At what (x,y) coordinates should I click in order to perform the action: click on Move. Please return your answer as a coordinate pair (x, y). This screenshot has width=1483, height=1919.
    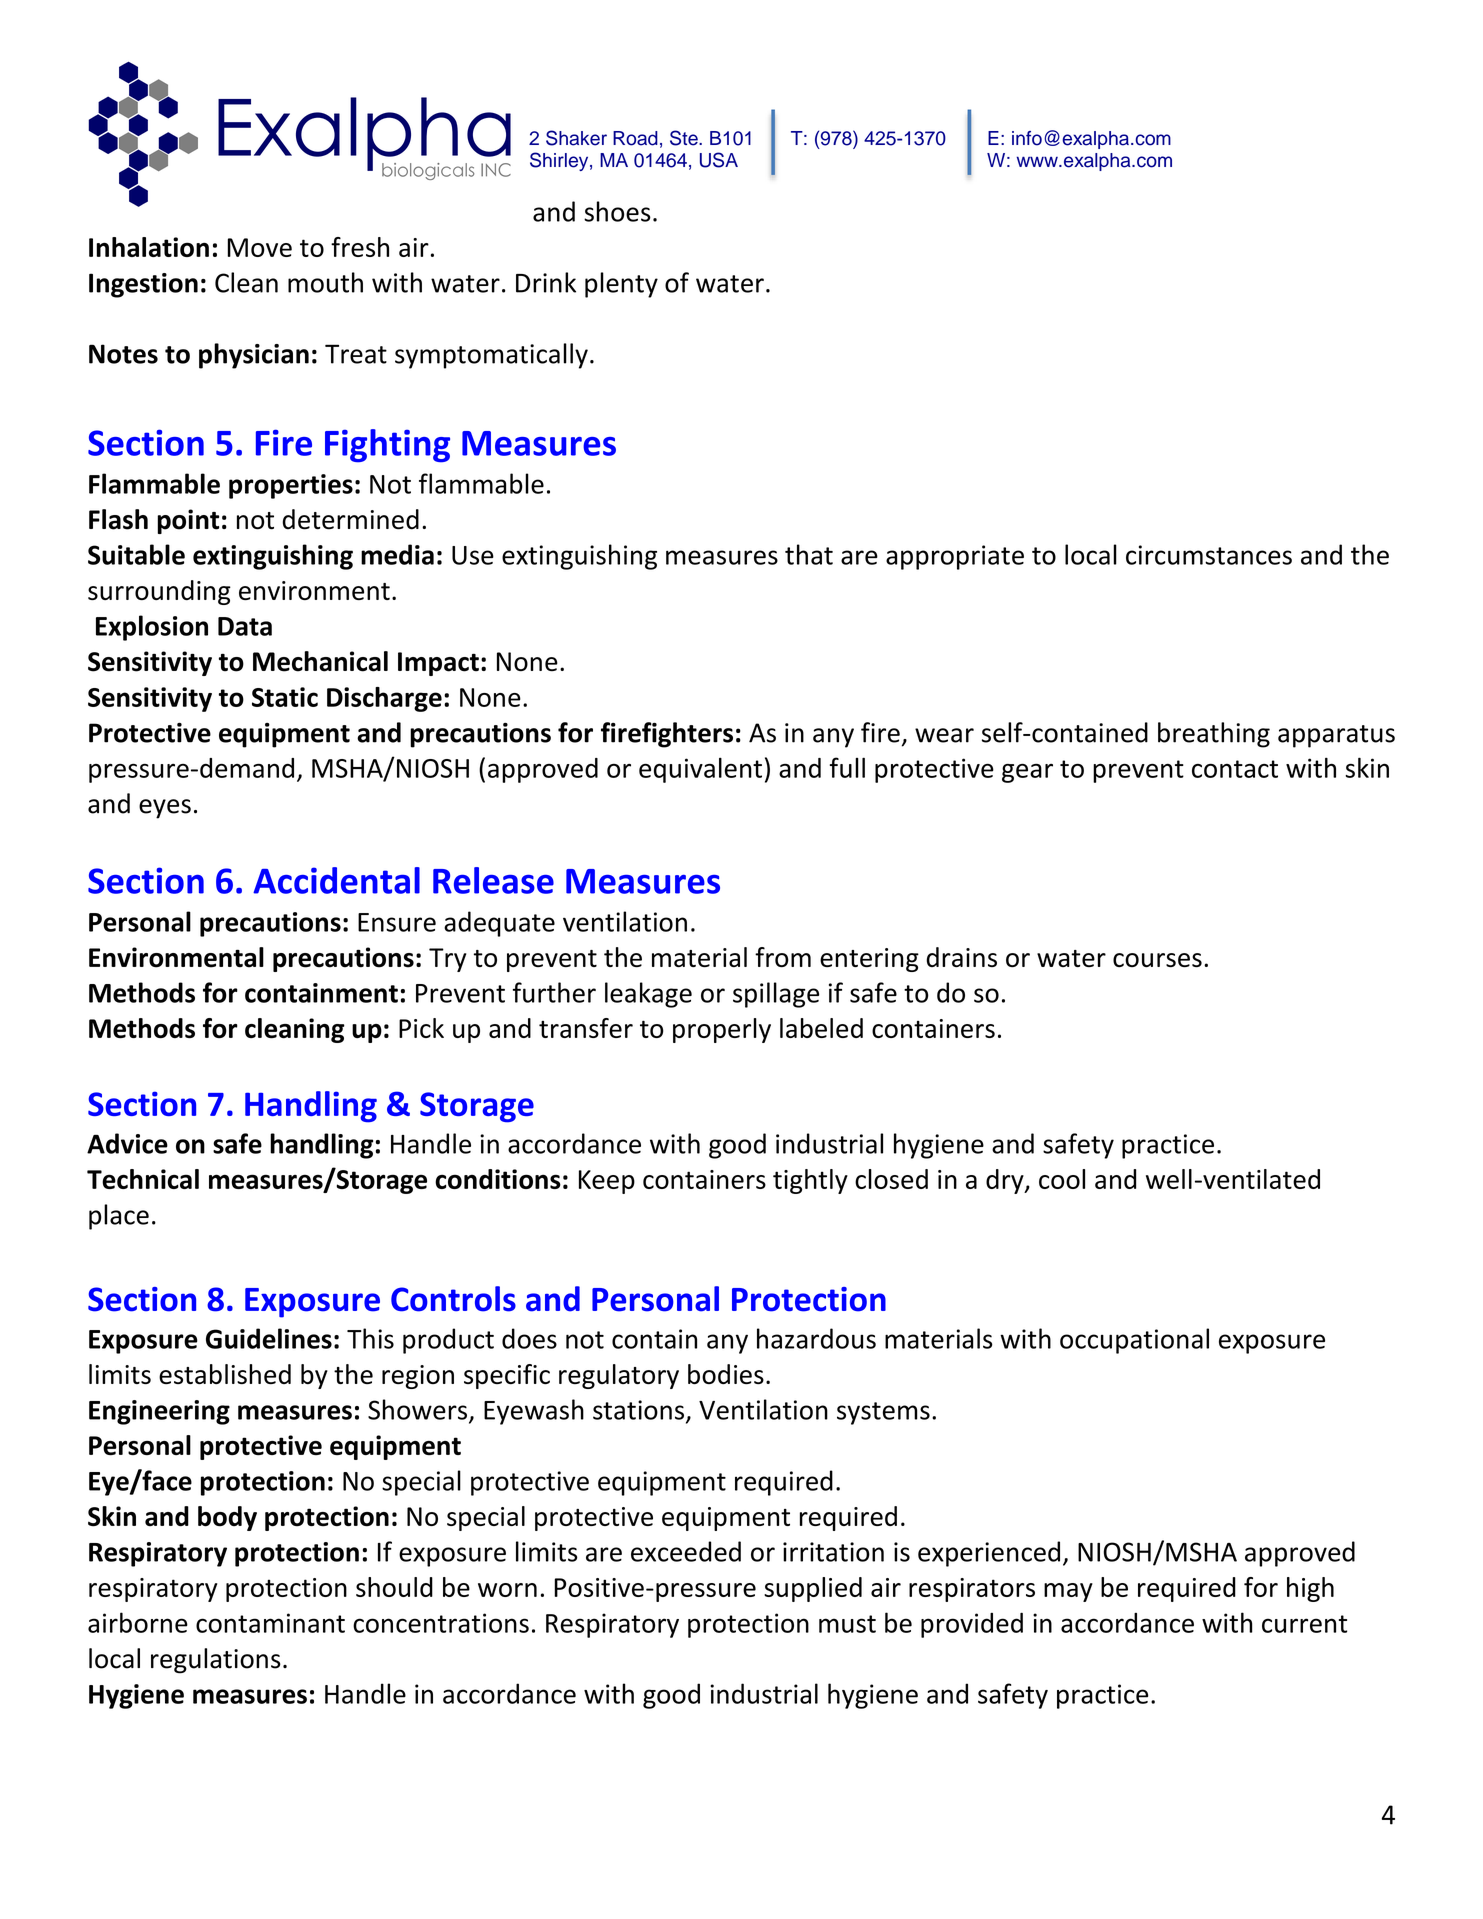
    Looking at the image, I should click on (259, 247).
